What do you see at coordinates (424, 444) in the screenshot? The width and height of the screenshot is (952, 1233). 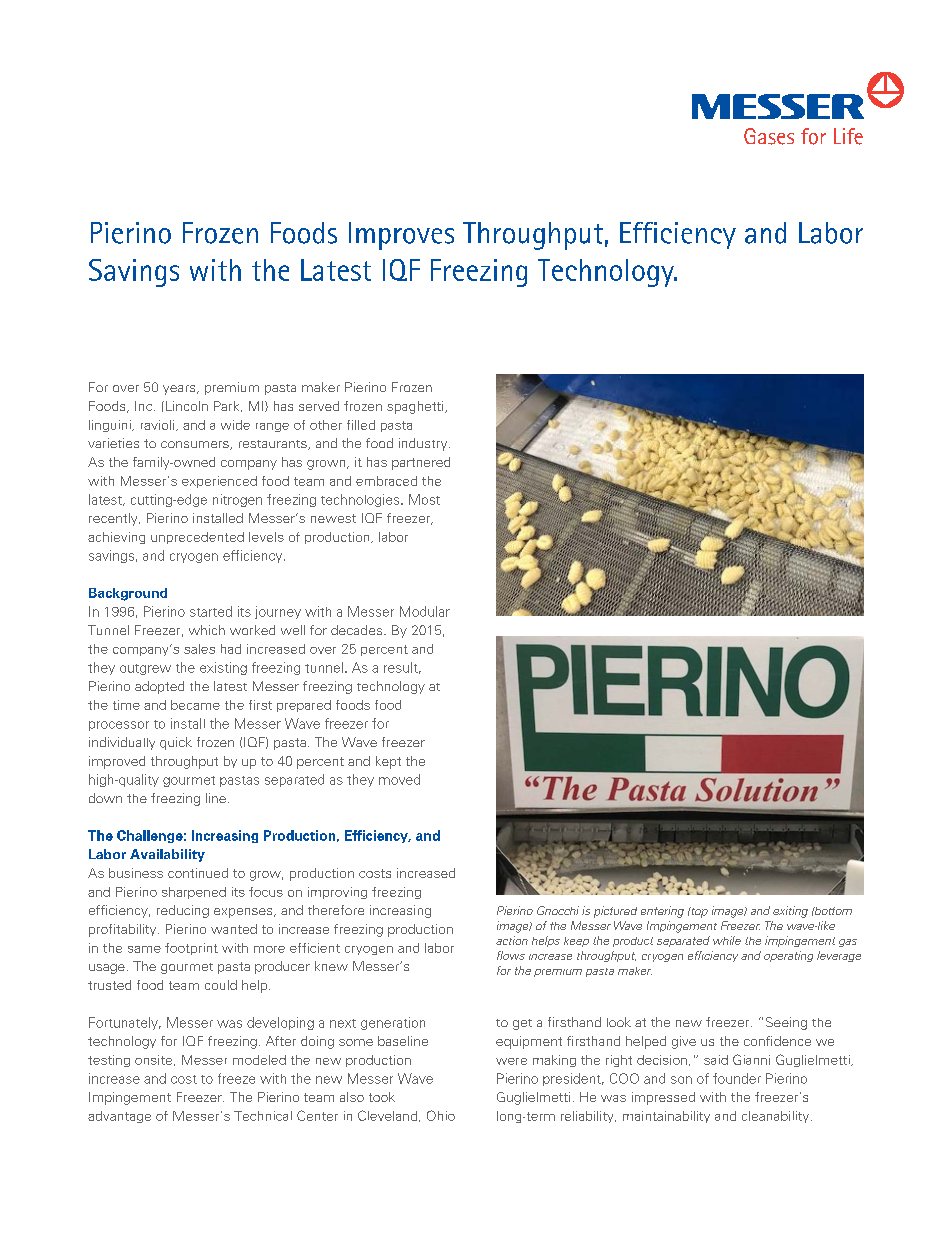 I see `industry` at bounding box center [424, 444].
